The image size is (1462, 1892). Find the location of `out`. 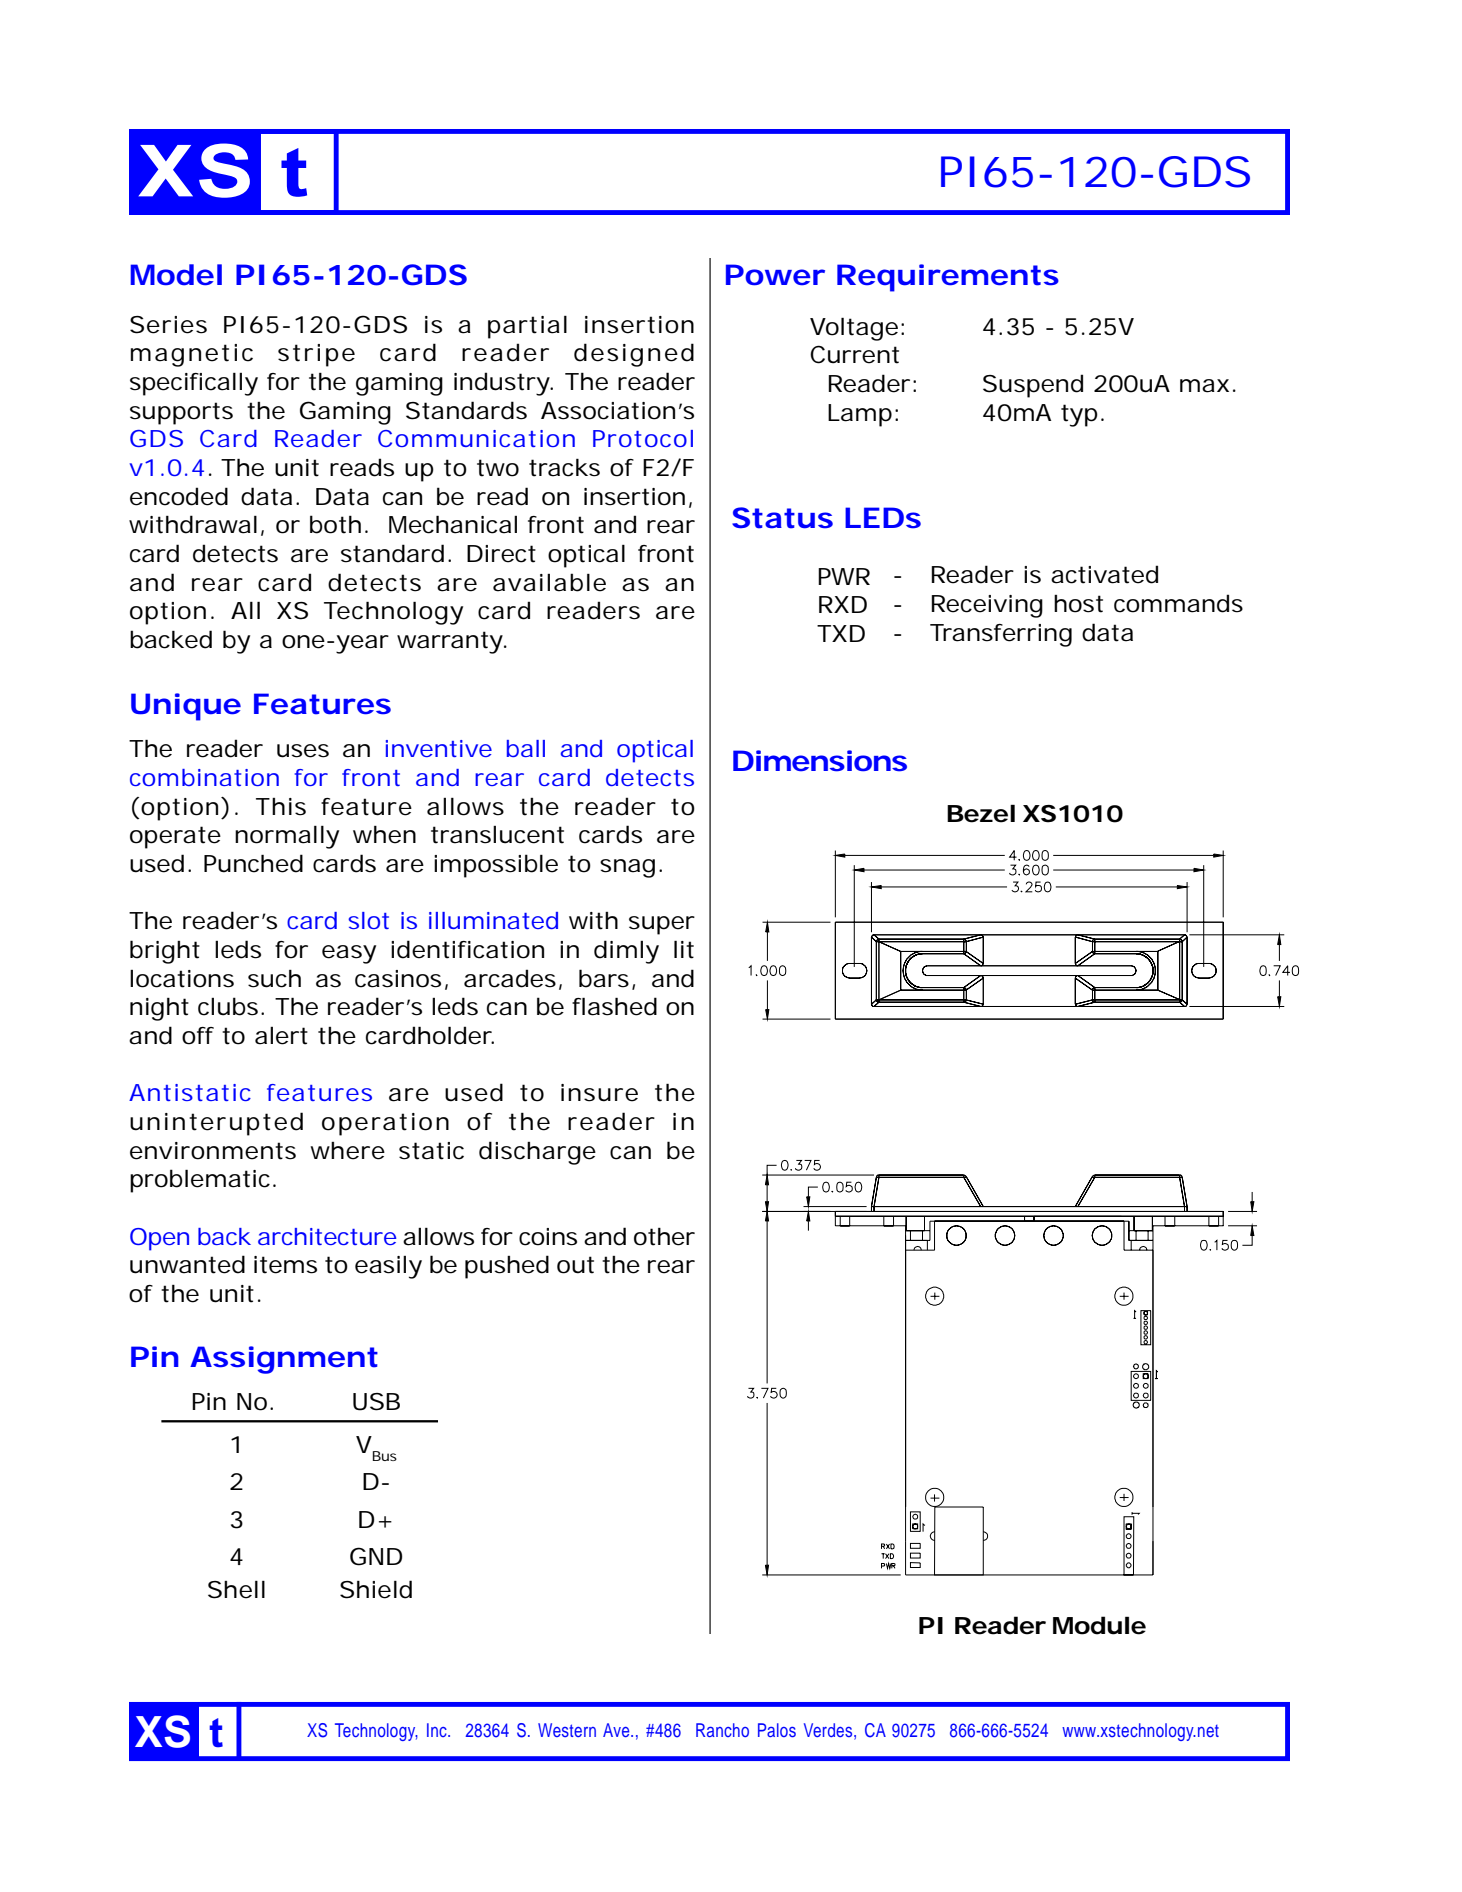

out is located at coordinates (575, 1265).
